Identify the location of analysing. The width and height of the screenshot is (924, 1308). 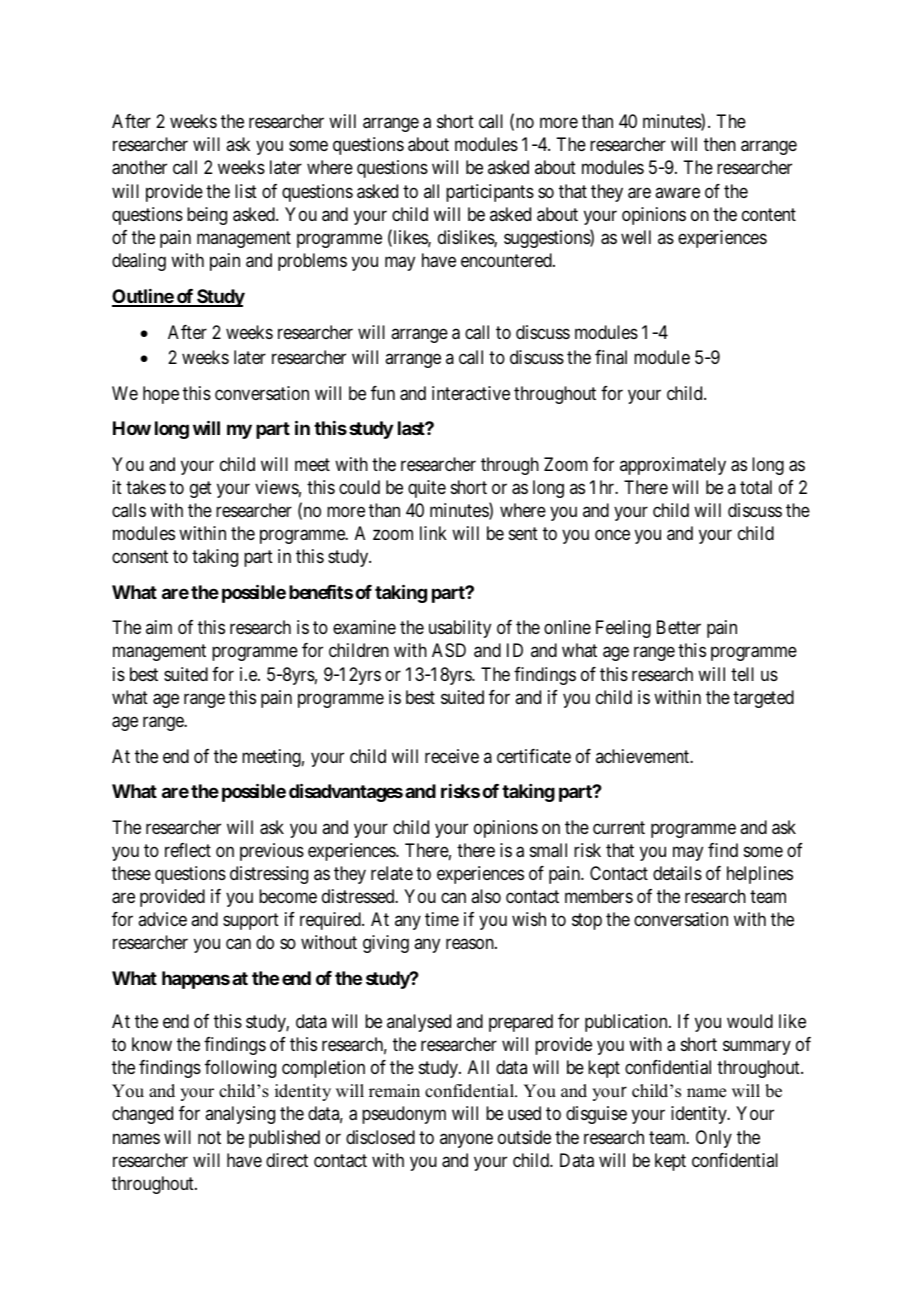
(240, 1115).
